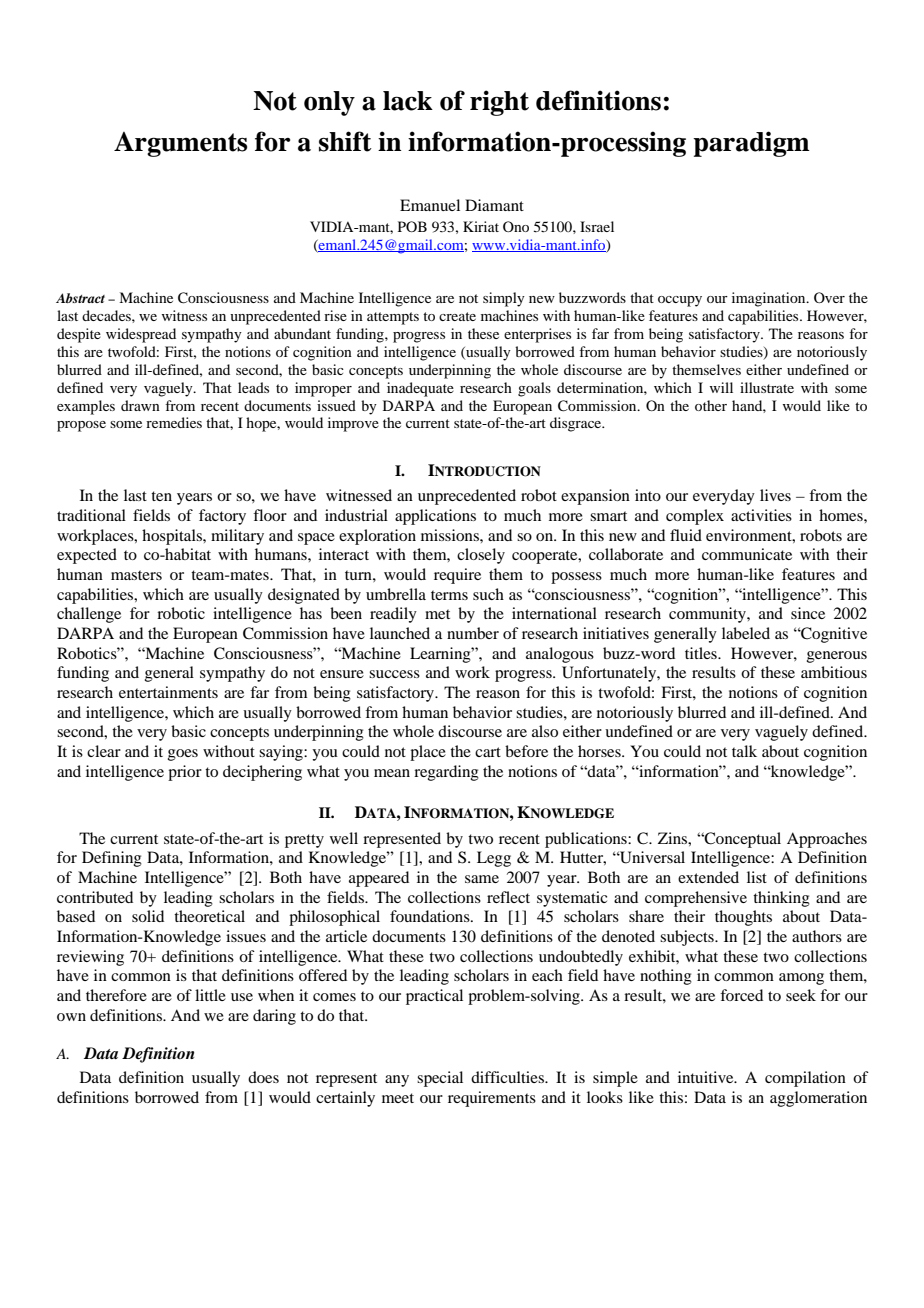 The image size is (924, 1308). What do you see at coordinates (767, 387) in the document?
I see `illustrate` at bounding box center [767, 387].
